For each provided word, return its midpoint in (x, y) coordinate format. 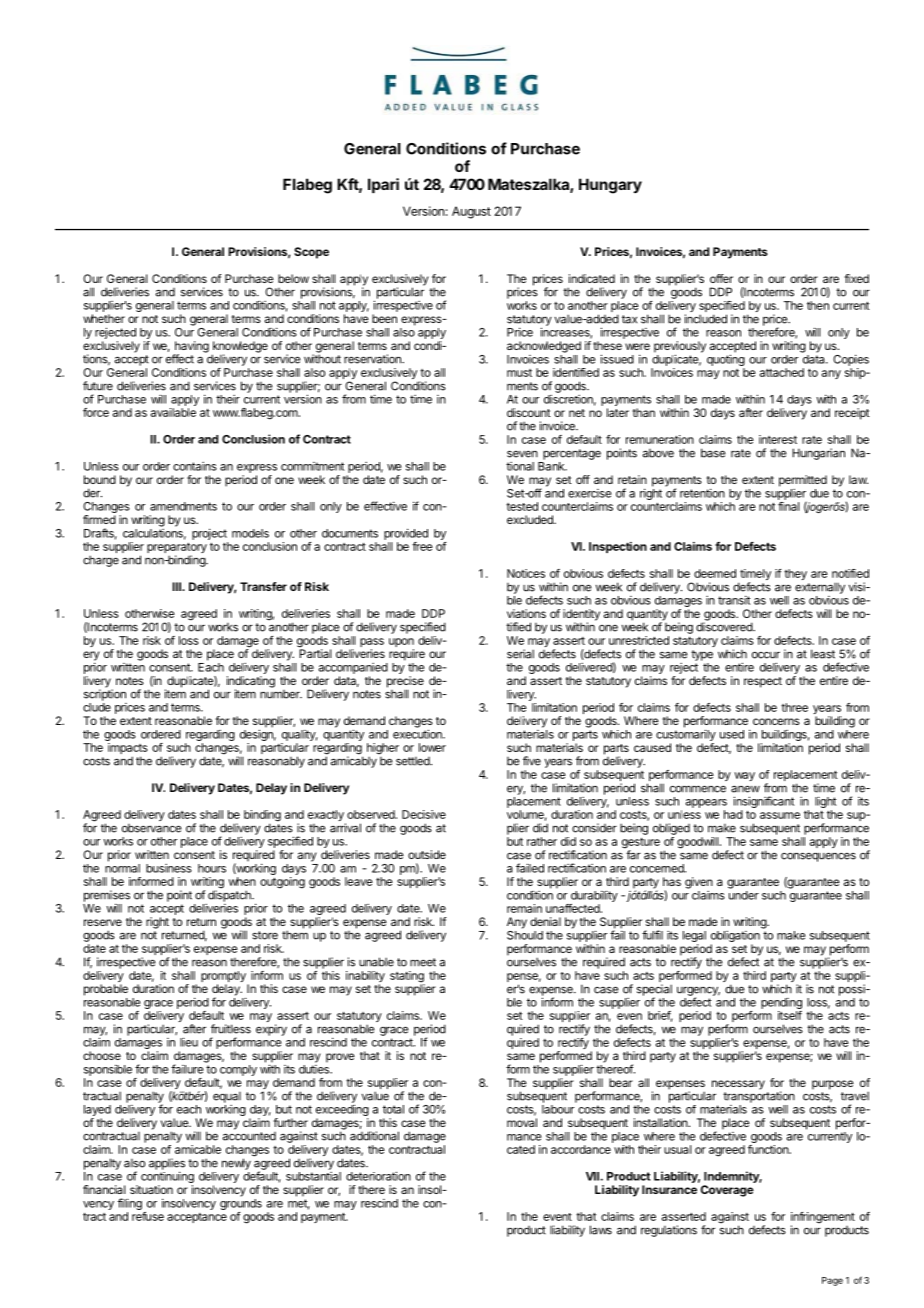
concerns (776, 721)
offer (721, 278)
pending (781, 1005)
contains (195, 466)
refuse (148, 1216)
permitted (803, 481)
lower (432, 747)
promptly (224, 978)
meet (423, 962)
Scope (311, 253)
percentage (572, 454)
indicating (251, 683)
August (471, 212)
